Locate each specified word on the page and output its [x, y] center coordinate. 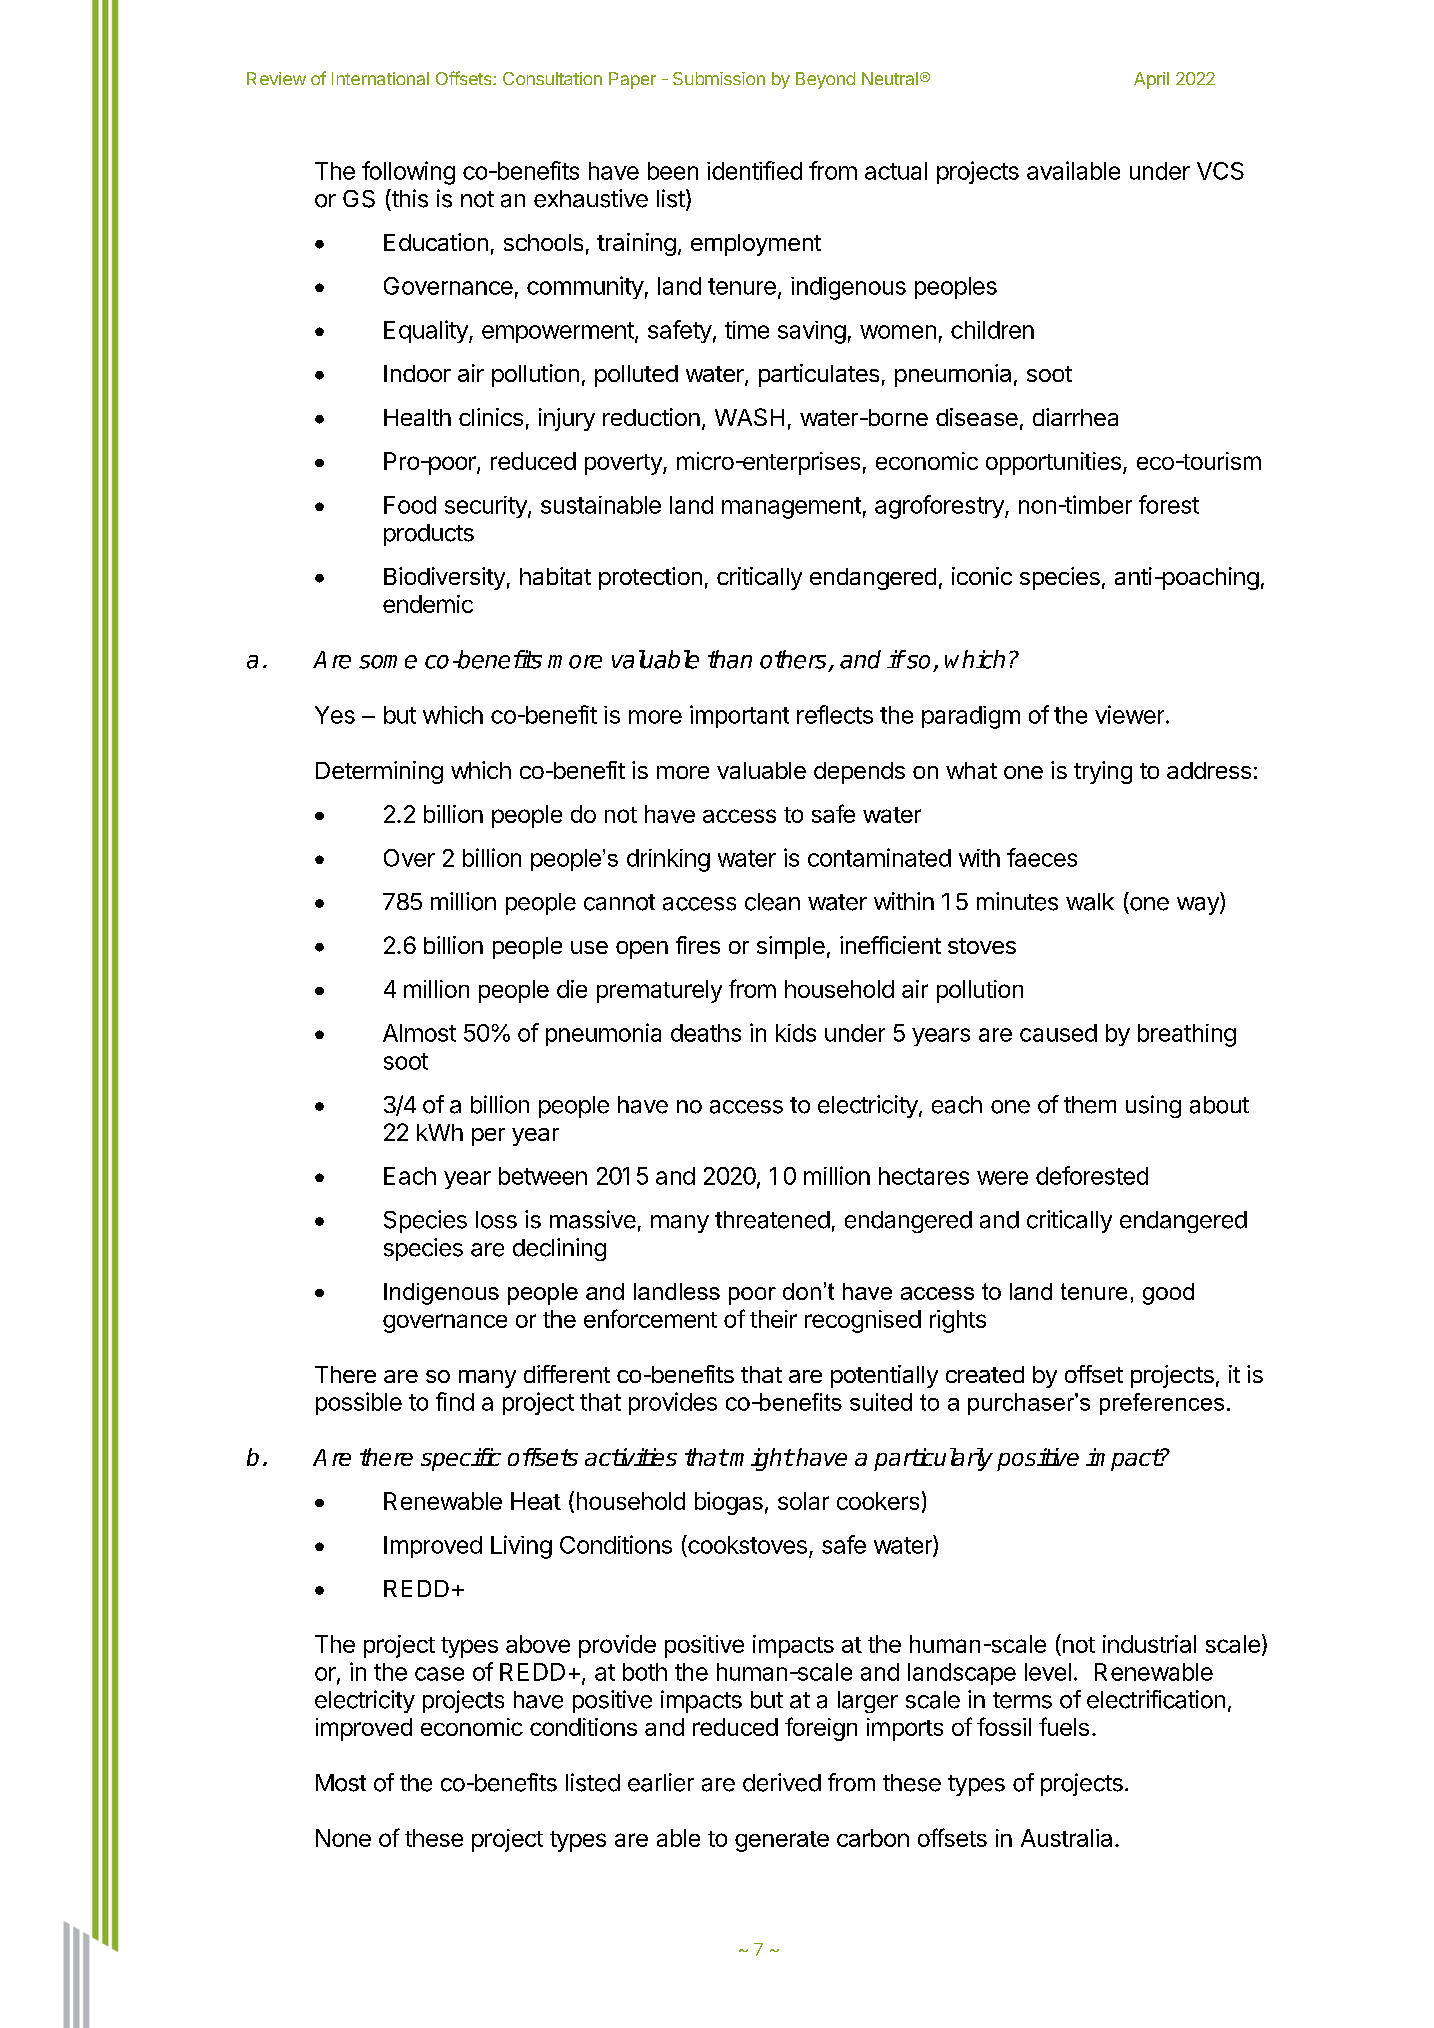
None [343, 1838]
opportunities [1053, 463]
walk [1090, 902]
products [429, 535]
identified [754, 170]
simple [791, 947]
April [1151, 80]
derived [782, 1782]
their [773, 1319]
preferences [1162, 1404]
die [572, 989]
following [408, 173]
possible [359, 1403]
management [791, 508]
